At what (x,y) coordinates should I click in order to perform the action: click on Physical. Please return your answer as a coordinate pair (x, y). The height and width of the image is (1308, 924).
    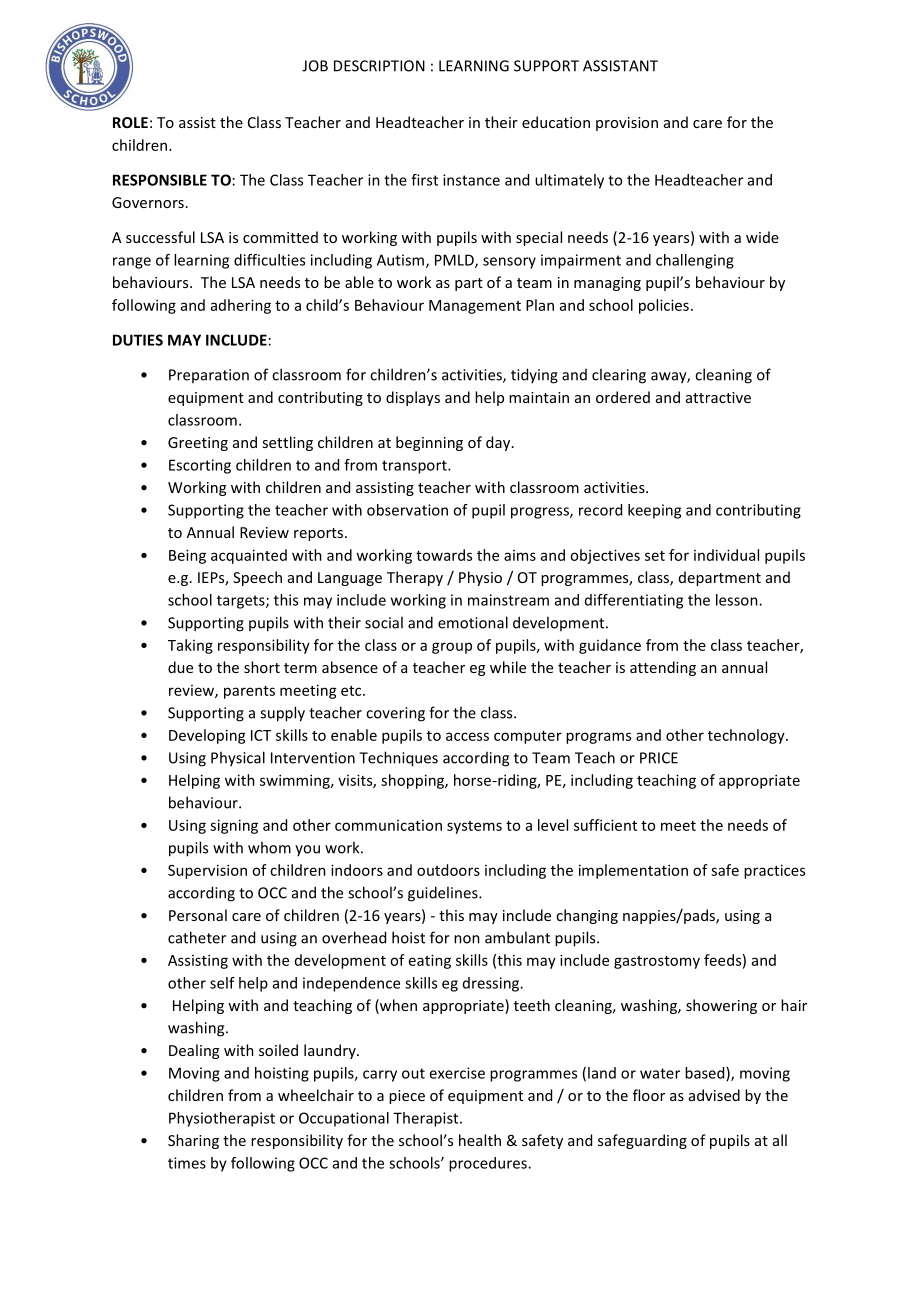
    Looking at the image, I should click on (238, 759).
